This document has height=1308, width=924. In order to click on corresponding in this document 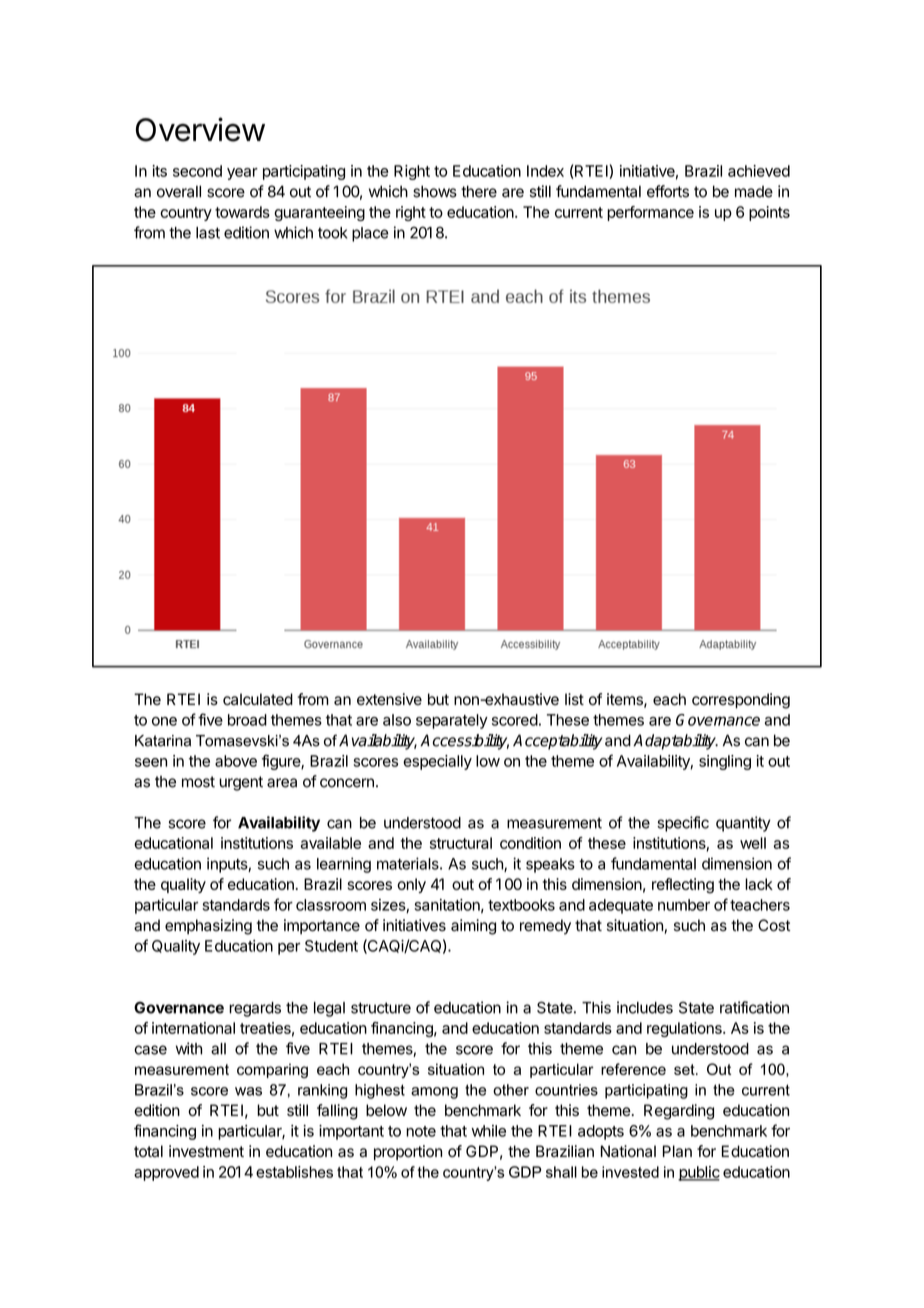, I will do `click(741, 701)`.
